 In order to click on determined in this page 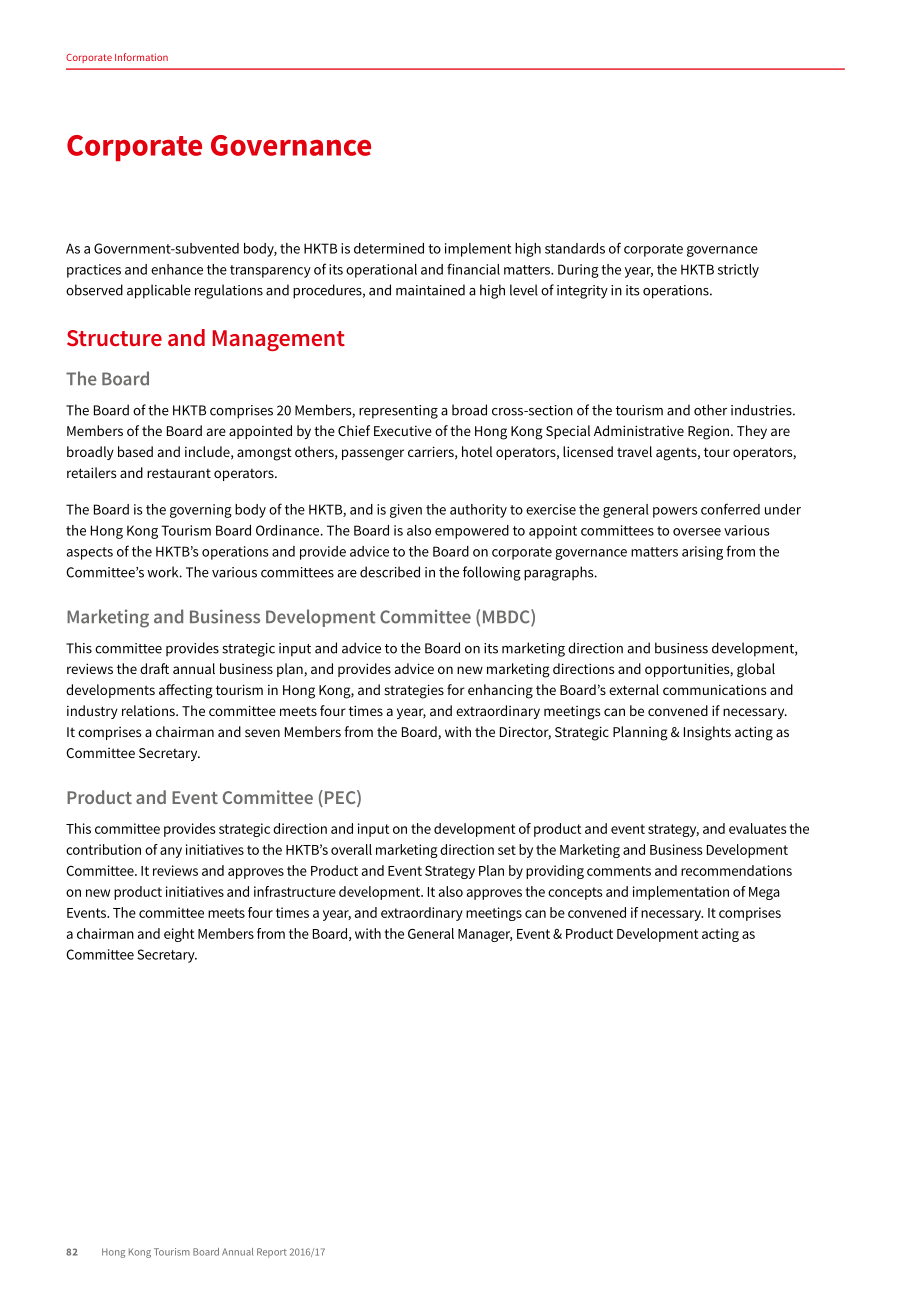, I will do `click(389, 248)`.
